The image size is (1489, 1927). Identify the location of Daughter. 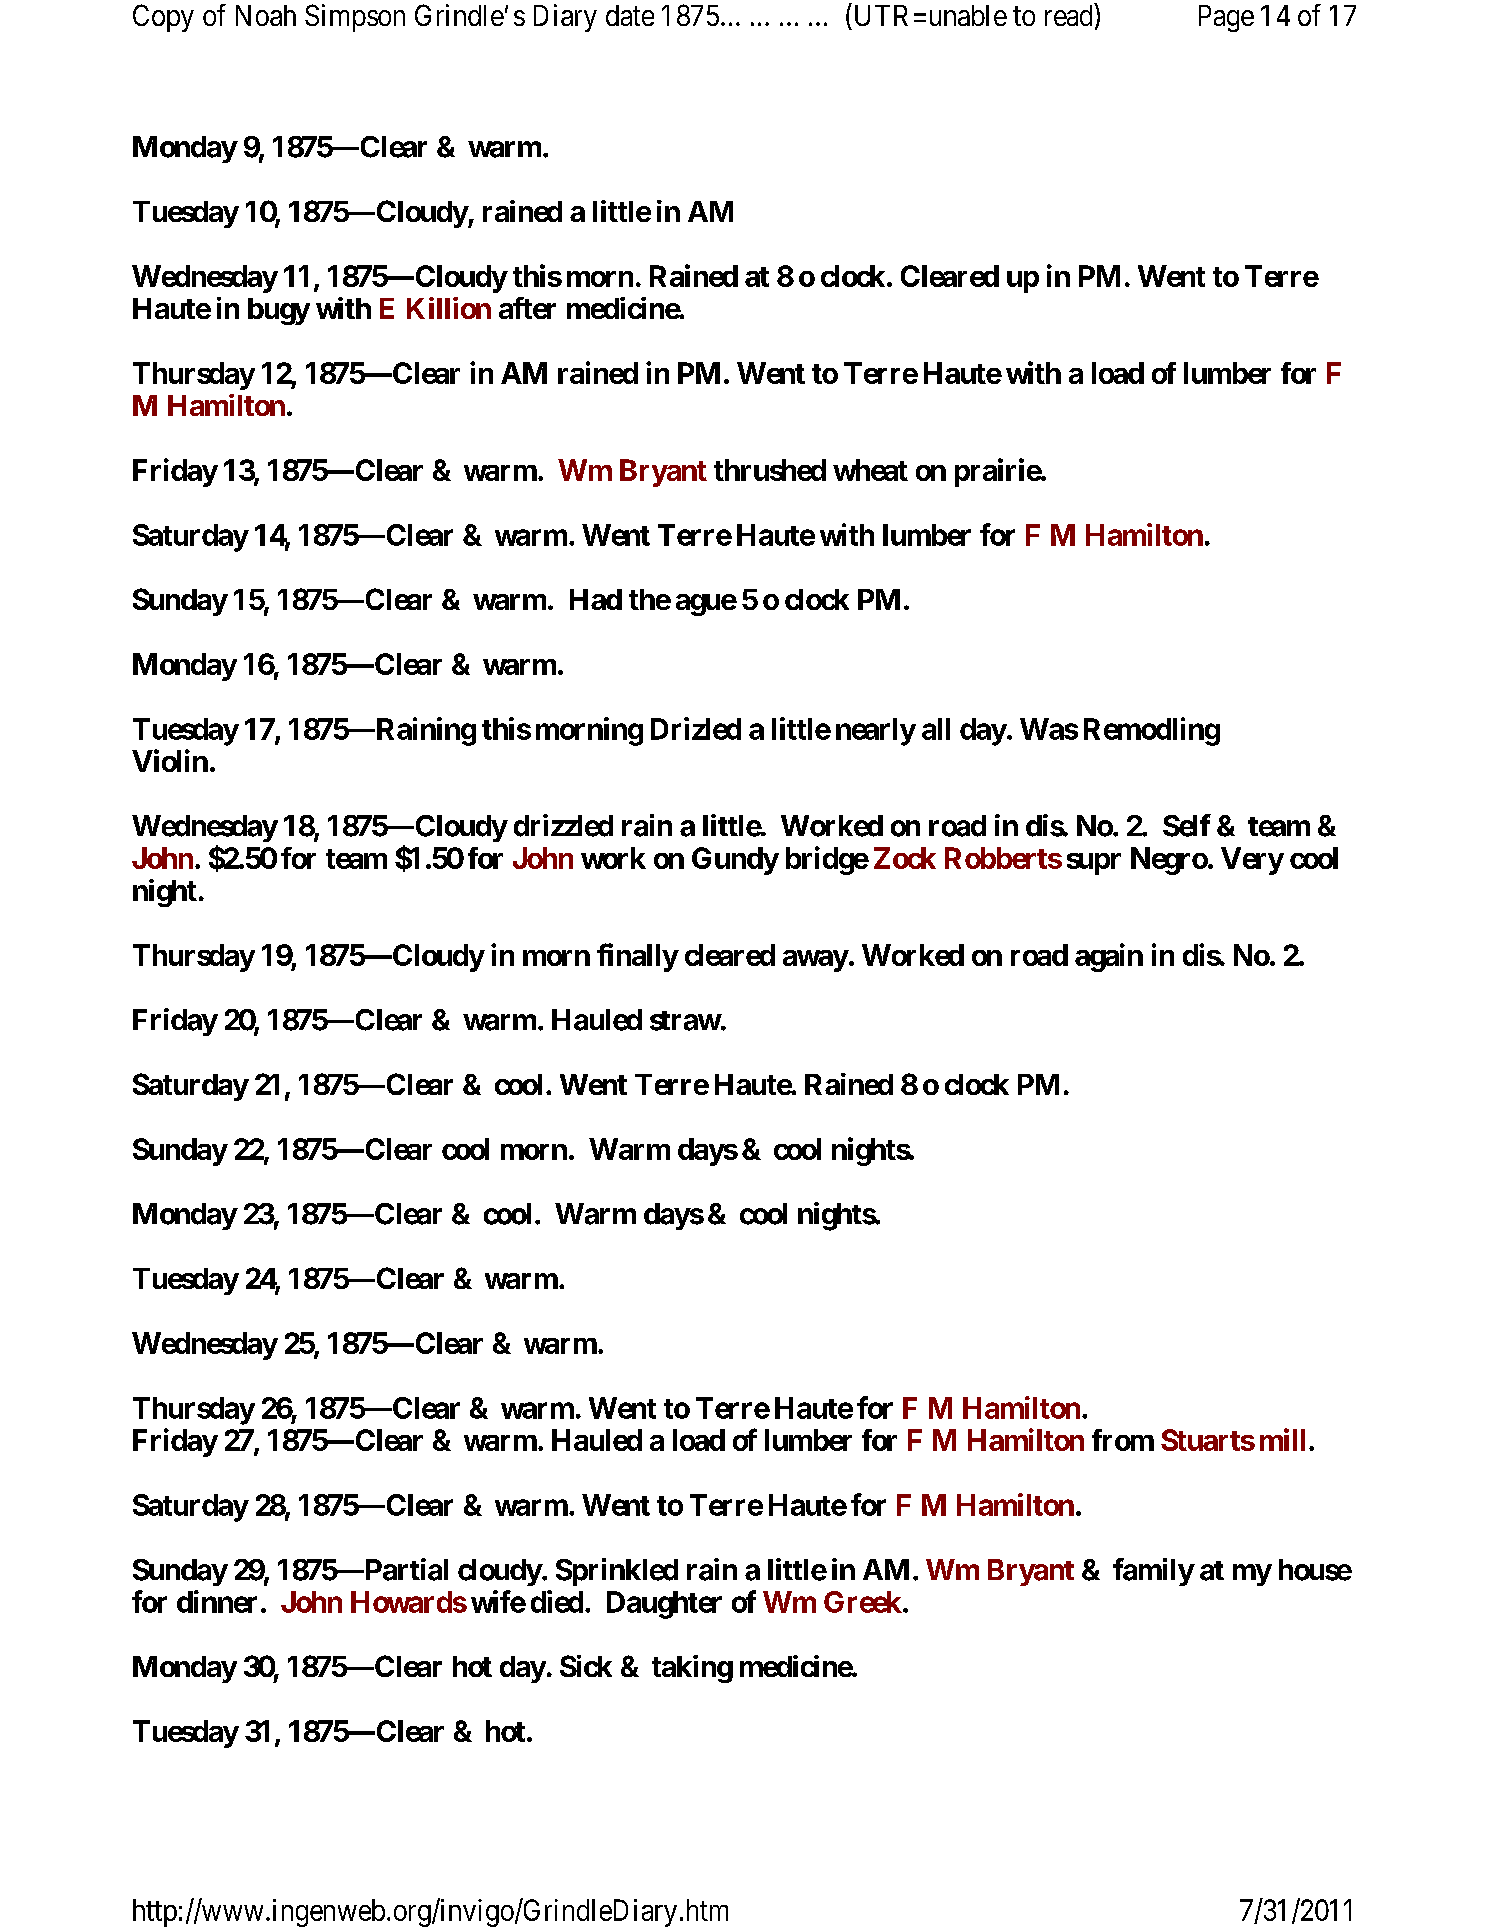
(664, 1605).
